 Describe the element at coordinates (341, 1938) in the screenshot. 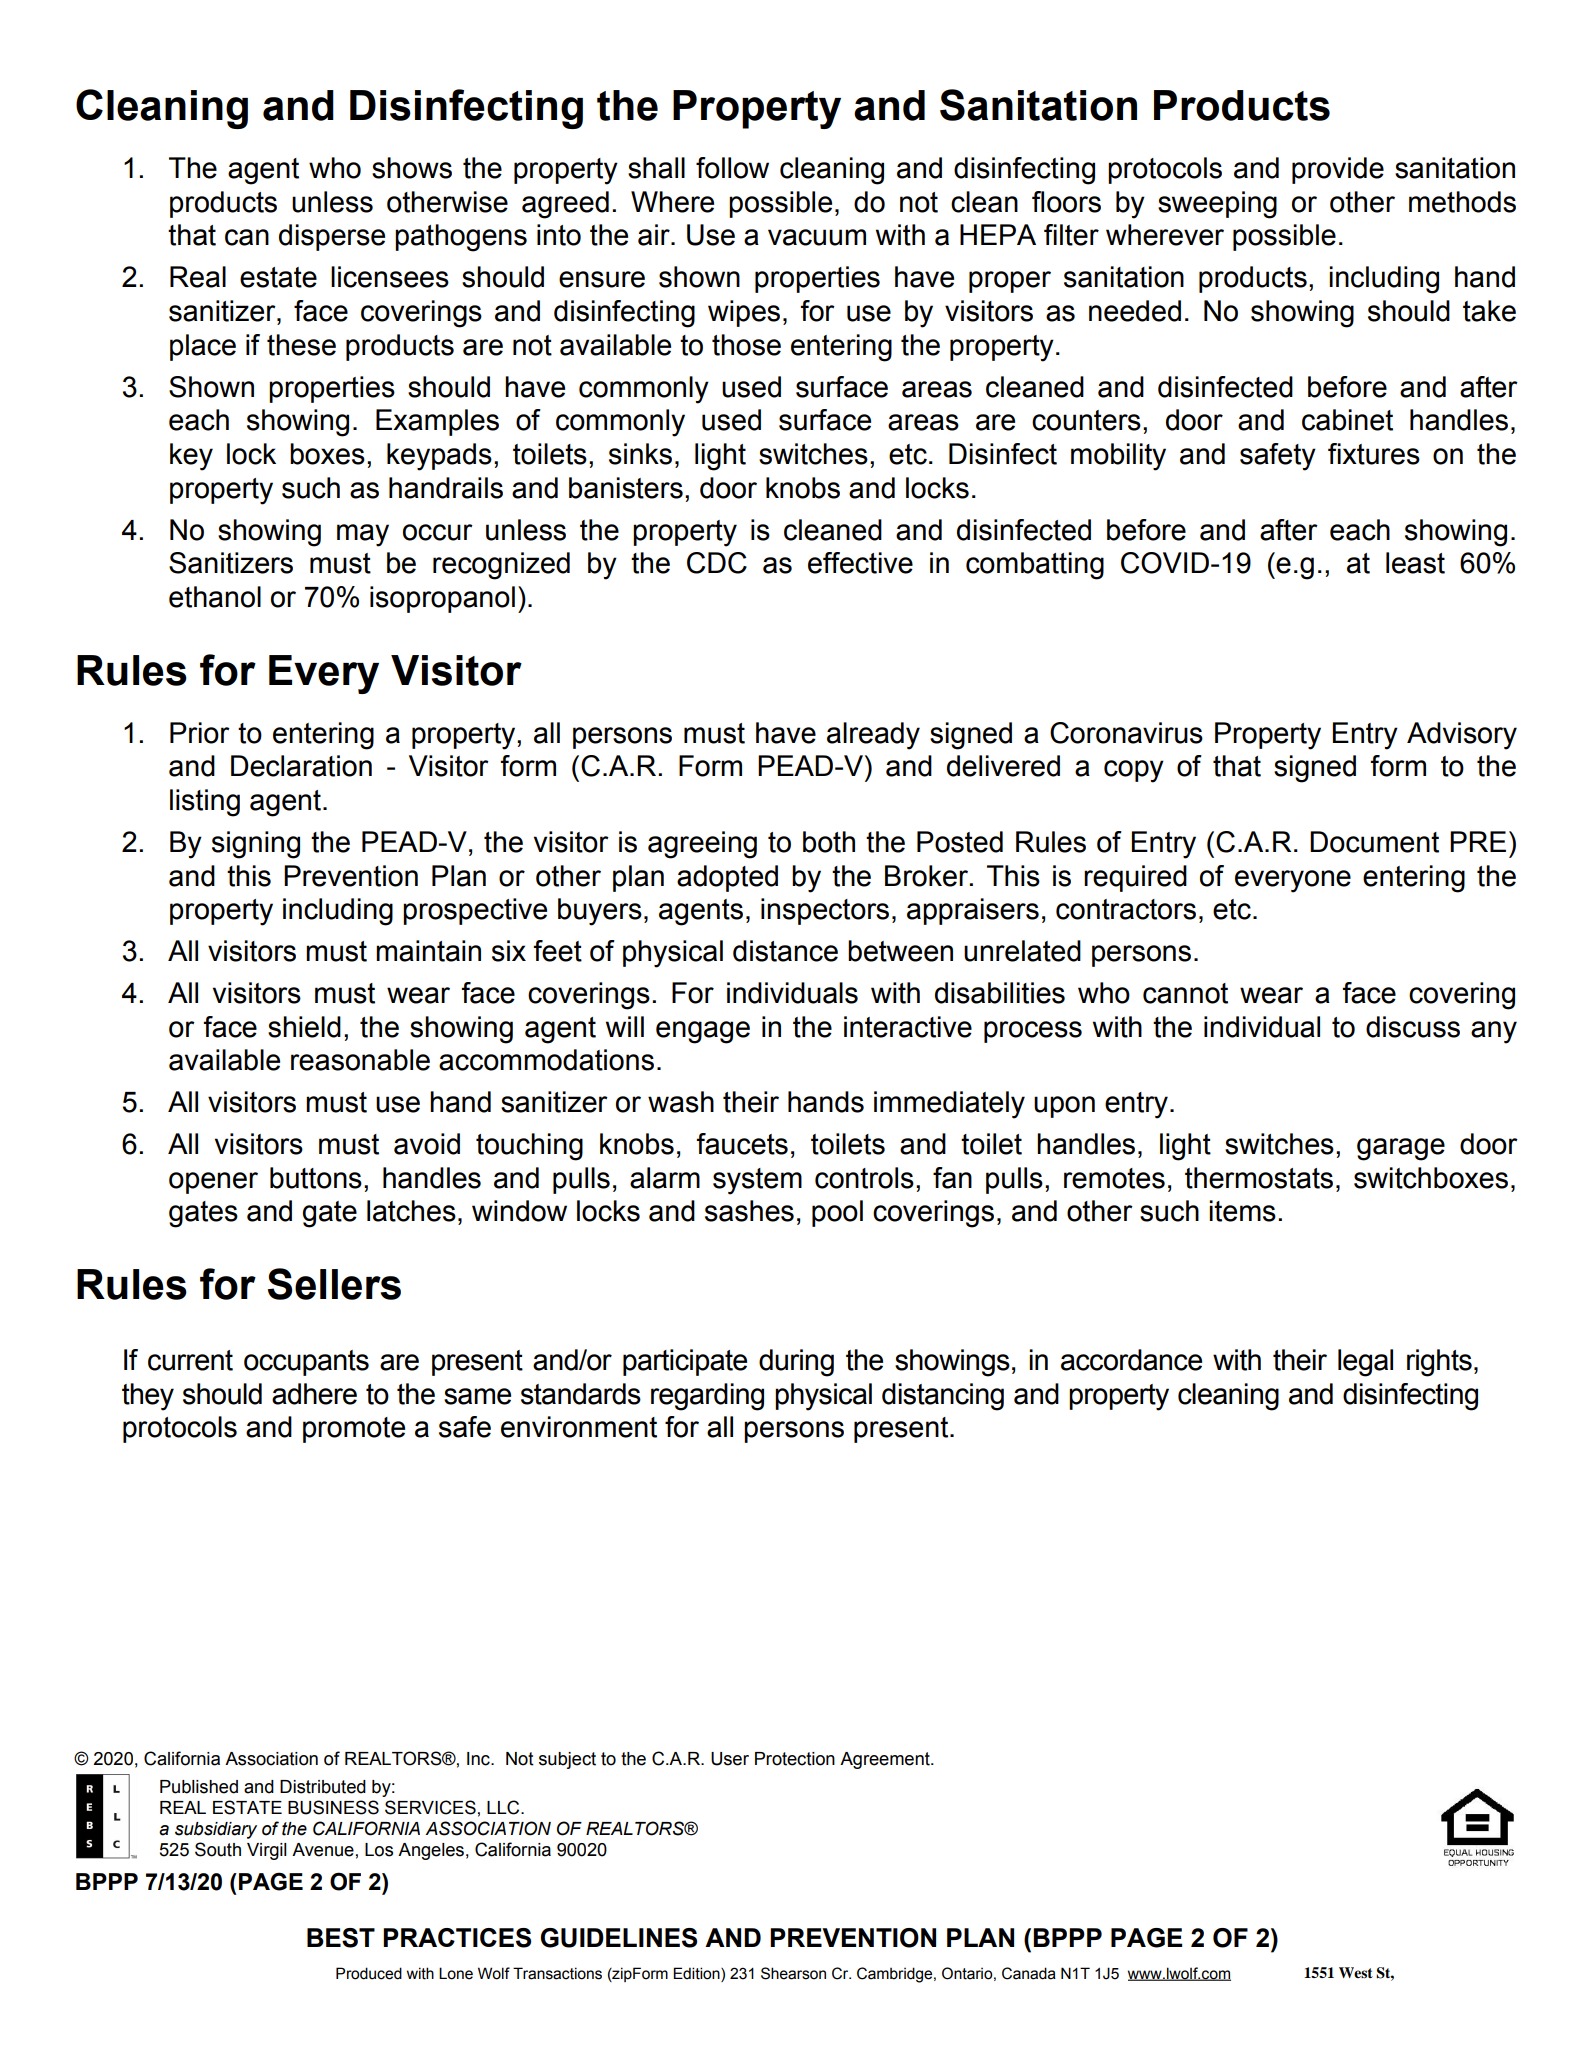

I see `BEST` at that location.
